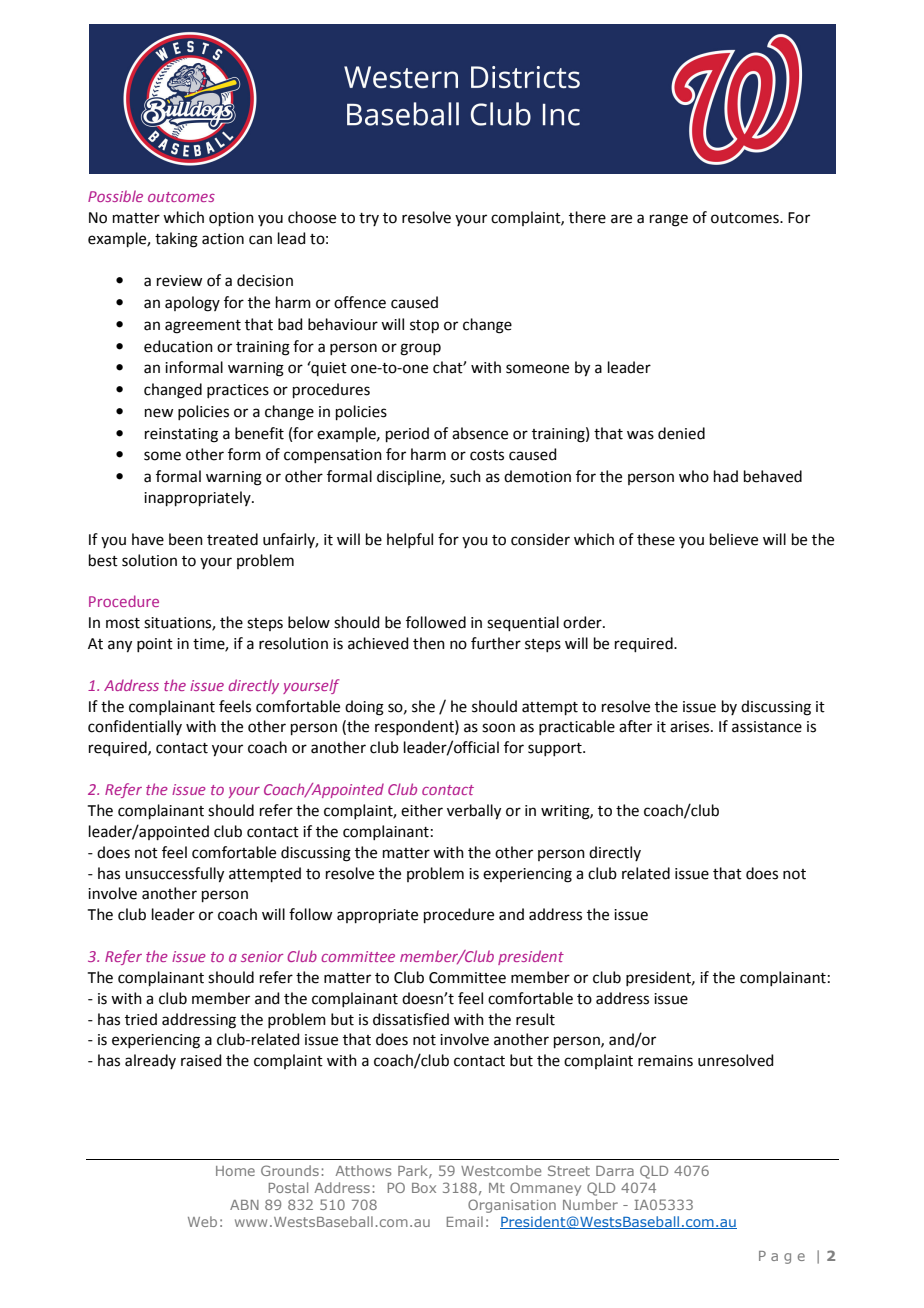 Image resolution: width=924 pixels, height=1308 pixels. I want to click on unsuccessfully, so click(174, 875).
